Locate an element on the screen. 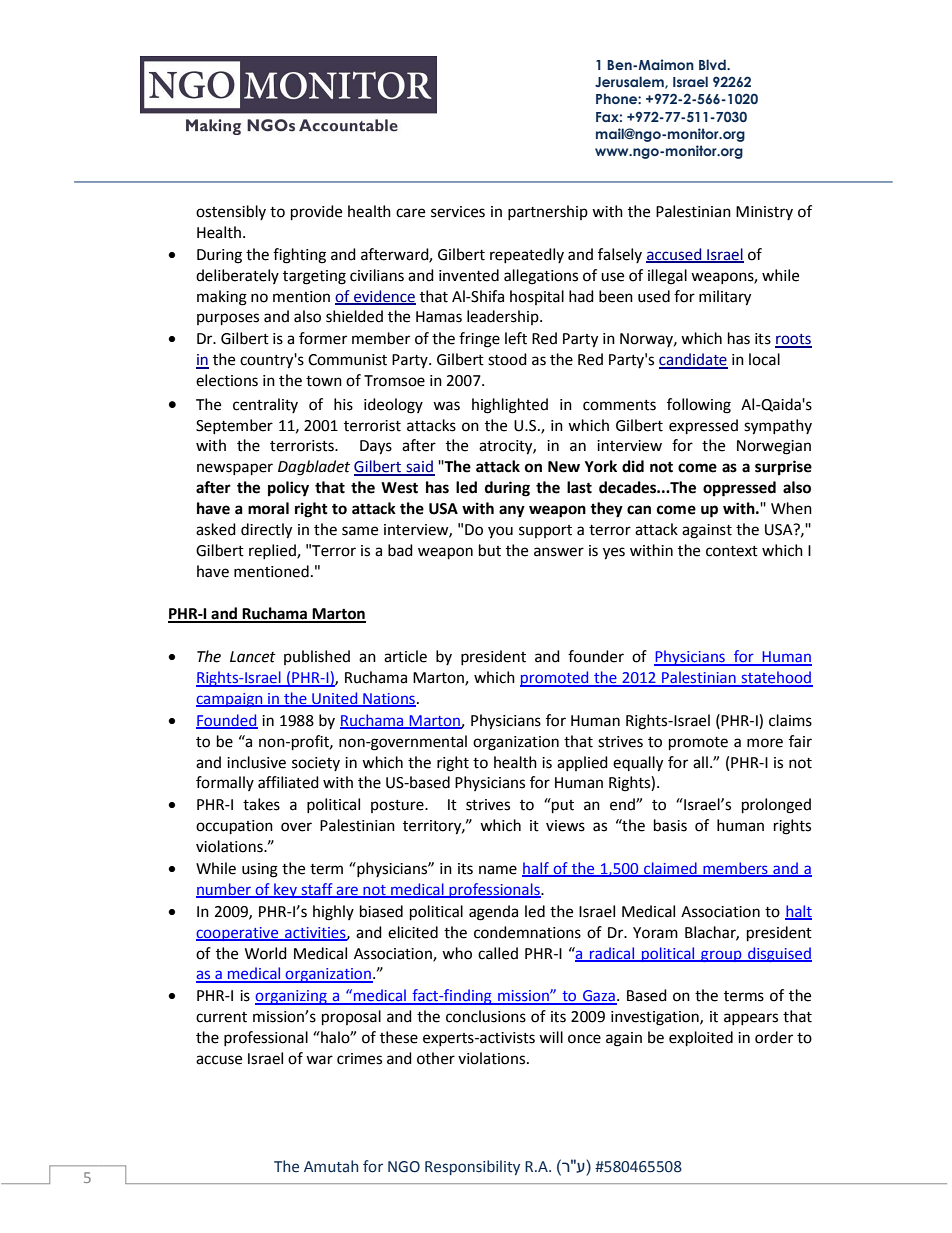  provide is located at coordinates (316, 213).
